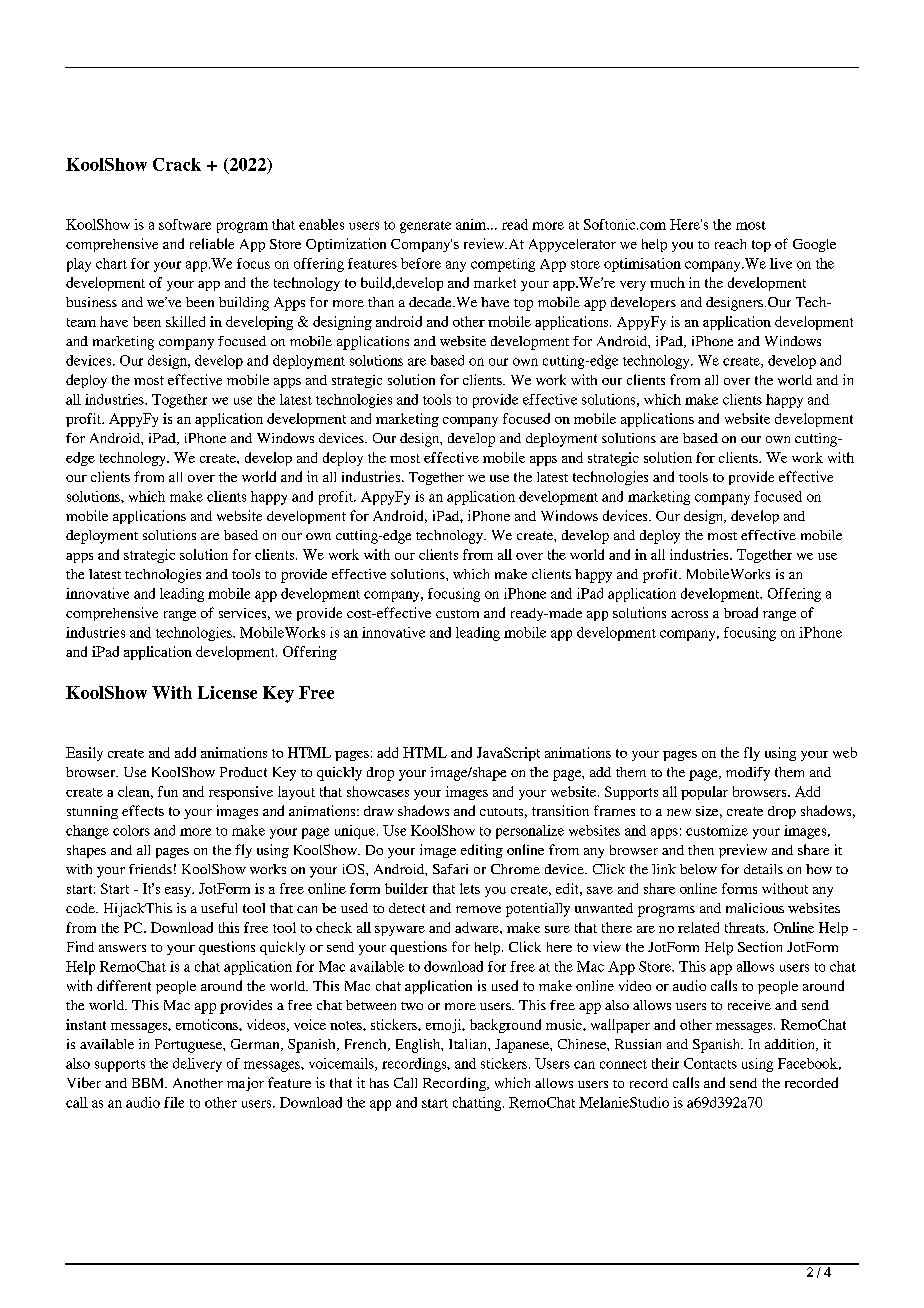 The image size is (924, 1308). What do you see at coordinates (741, 612) in the document?
I see `broad` at bounding box center [741, 612].
